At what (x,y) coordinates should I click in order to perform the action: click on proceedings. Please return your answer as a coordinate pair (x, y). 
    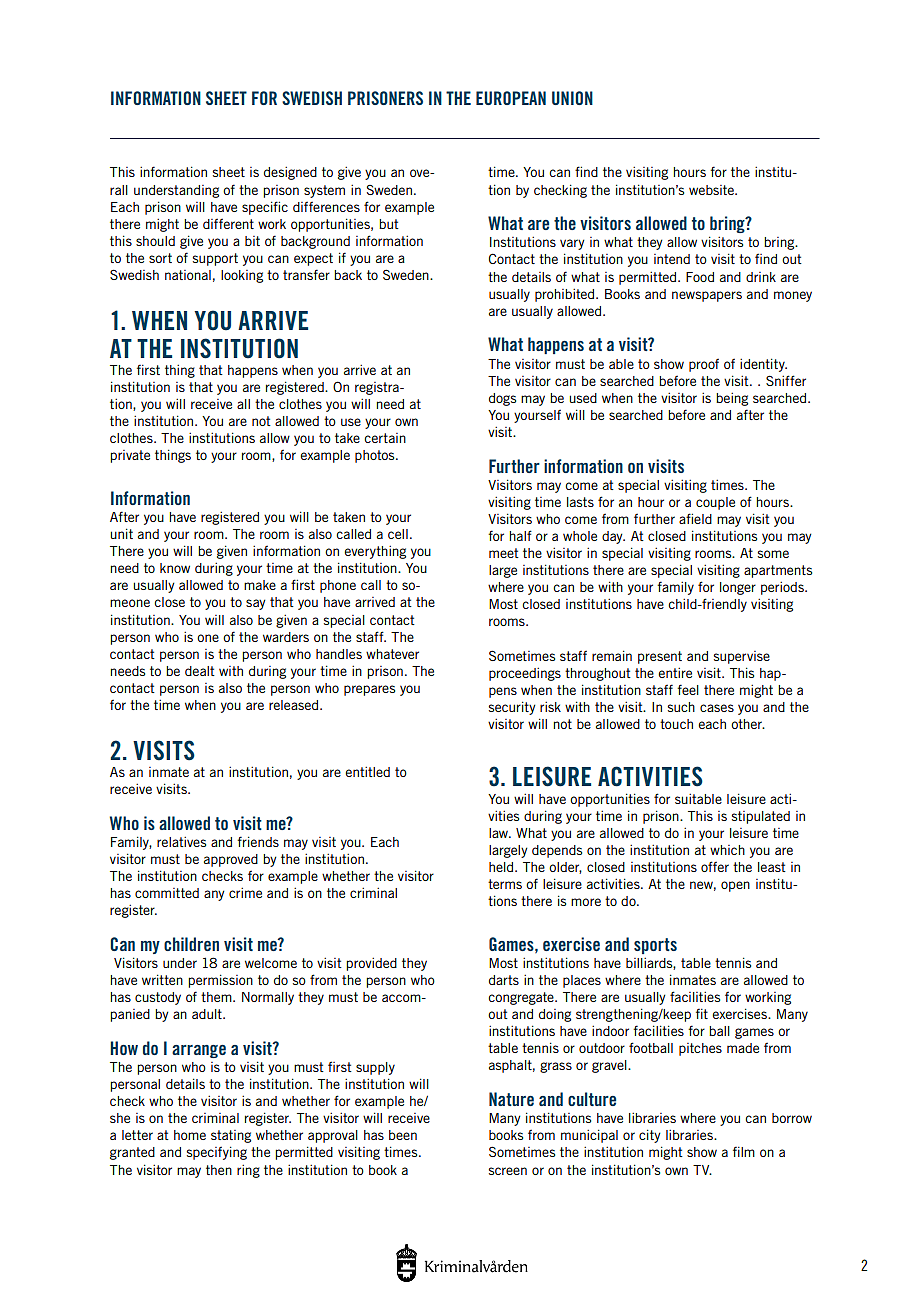
    Looking at the image, I should click on (525, 674).
